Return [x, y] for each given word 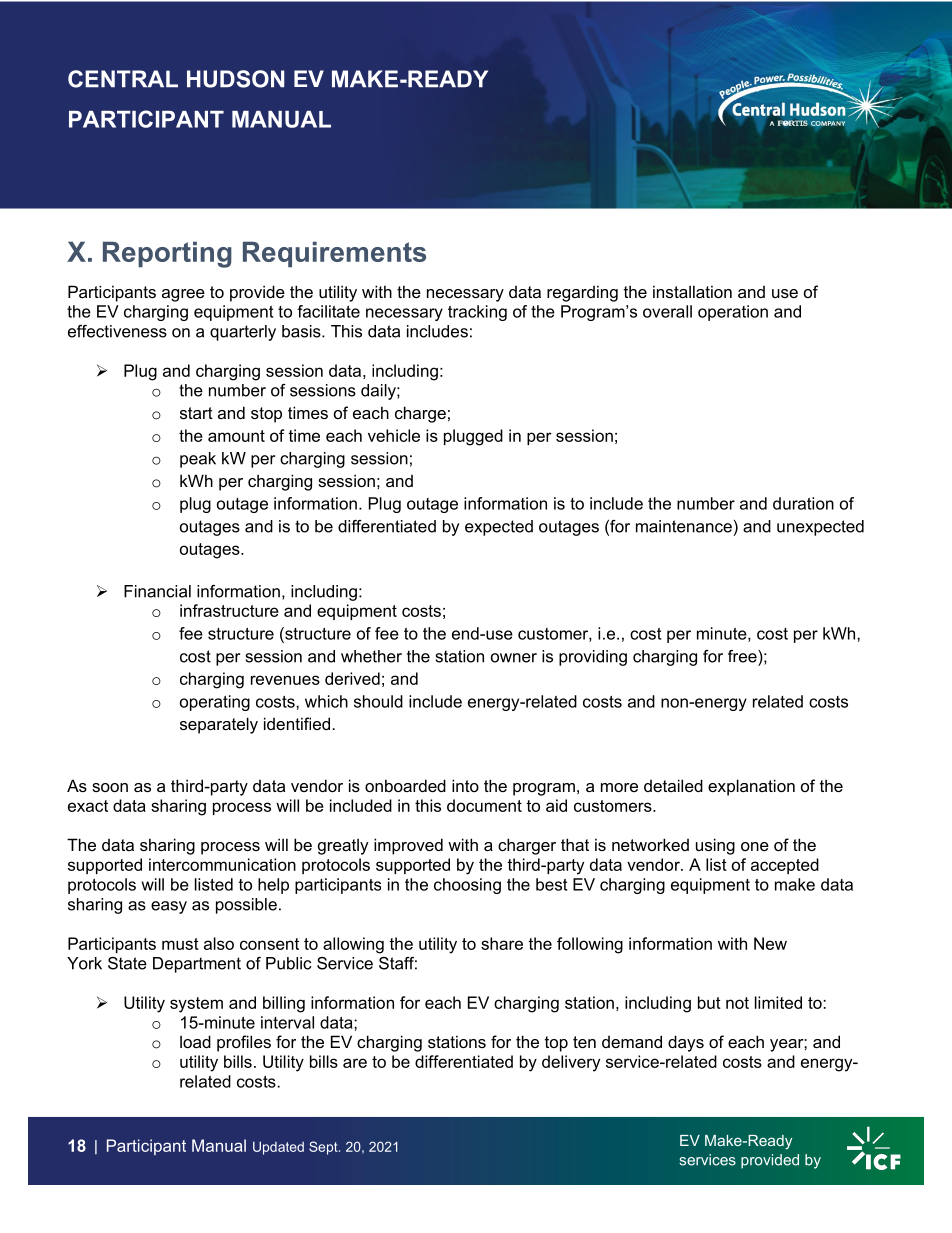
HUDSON [235, 79]
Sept [324, 1148]
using [715, 846]
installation [692, 291]
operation [733, 313]
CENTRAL [123, 79]
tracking [477, 313]
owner [514, 658]
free [743, 656]
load [195, 1041]
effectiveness [117, 331]
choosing [467, 886]
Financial [157, 591]
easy [169, 907]
